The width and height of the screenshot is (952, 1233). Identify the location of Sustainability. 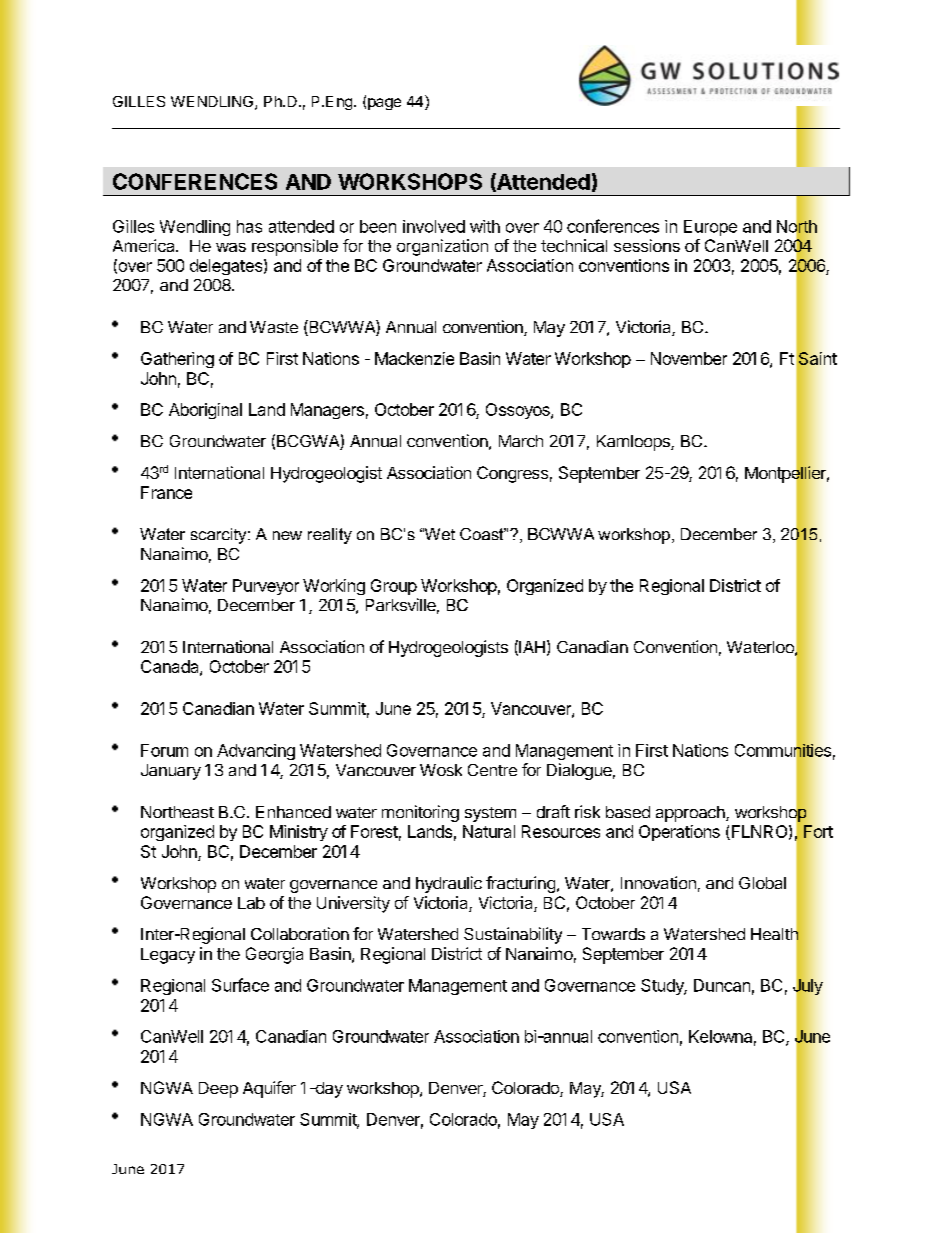
(513, 935).
